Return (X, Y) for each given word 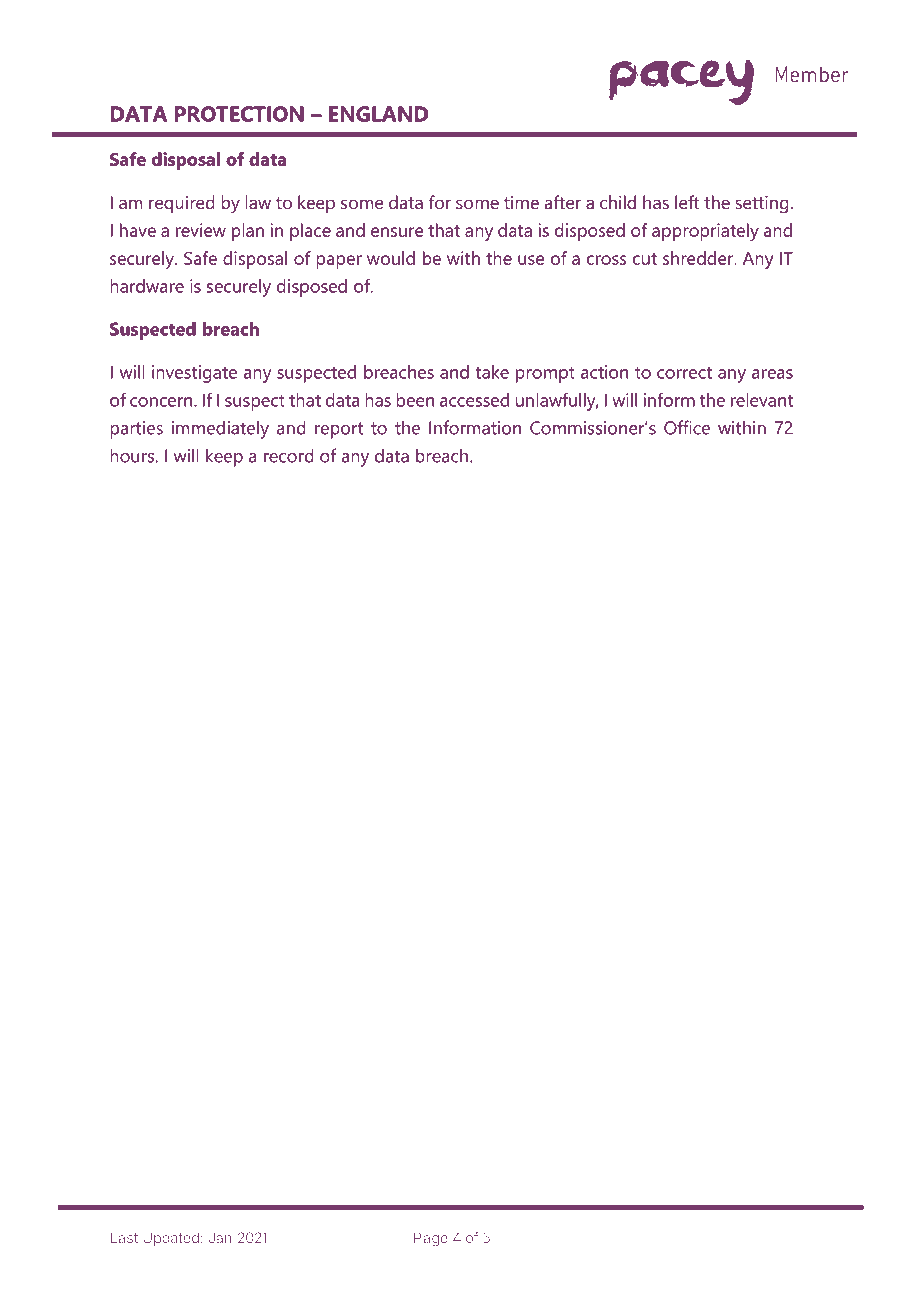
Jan (220, 1237)
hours (133, 455)
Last (124, 1237)
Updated (171, 1239)
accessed (474, 400)
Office (687, 427)
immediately (220, 429)
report (339, 430)
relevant (762, 400)
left (687, 202)
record (289, 455)
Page (431, 1239)
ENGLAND (378, 114)
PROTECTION (239, 114)
